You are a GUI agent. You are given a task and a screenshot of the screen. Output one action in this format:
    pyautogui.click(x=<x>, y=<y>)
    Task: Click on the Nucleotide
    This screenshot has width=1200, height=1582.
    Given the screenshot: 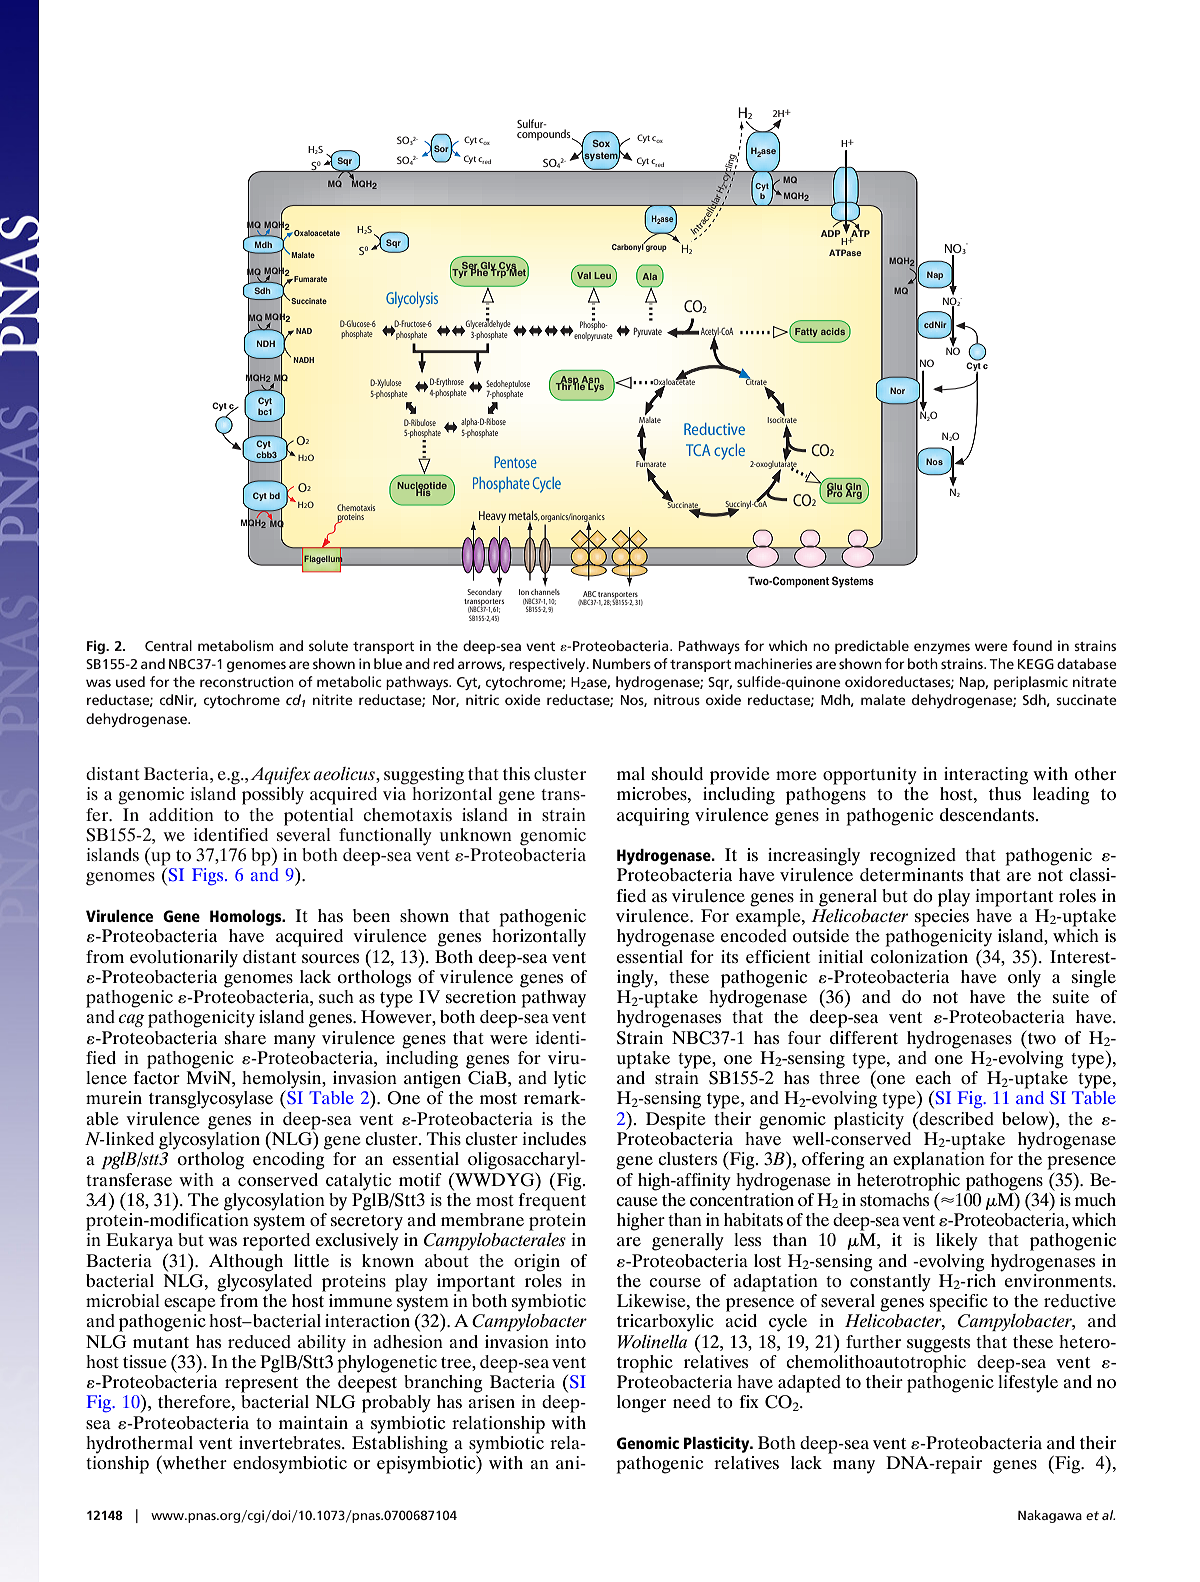 What is the action you would take?
    pyautogui.click(x=422, y=487)
